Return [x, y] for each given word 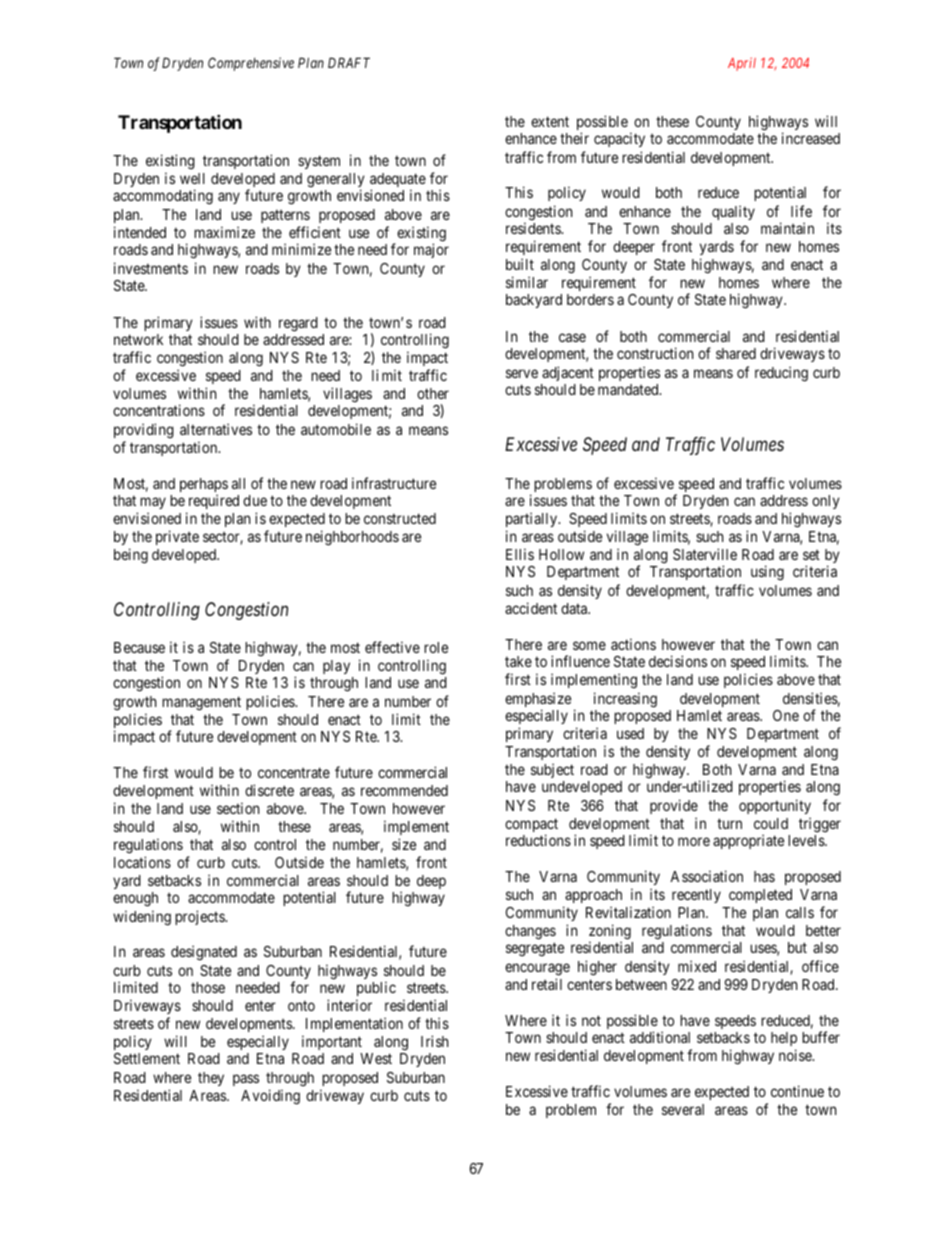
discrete [269, 790]
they [211, 1079]
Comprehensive [251, 64]
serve [522, 373]
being [131, 556]
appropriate [748, 841]
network [138, 339]
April [742, 64]
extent [550, 121]
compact [531, 826]
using [767, 573]
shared [736, 353]
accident [531, 608]
